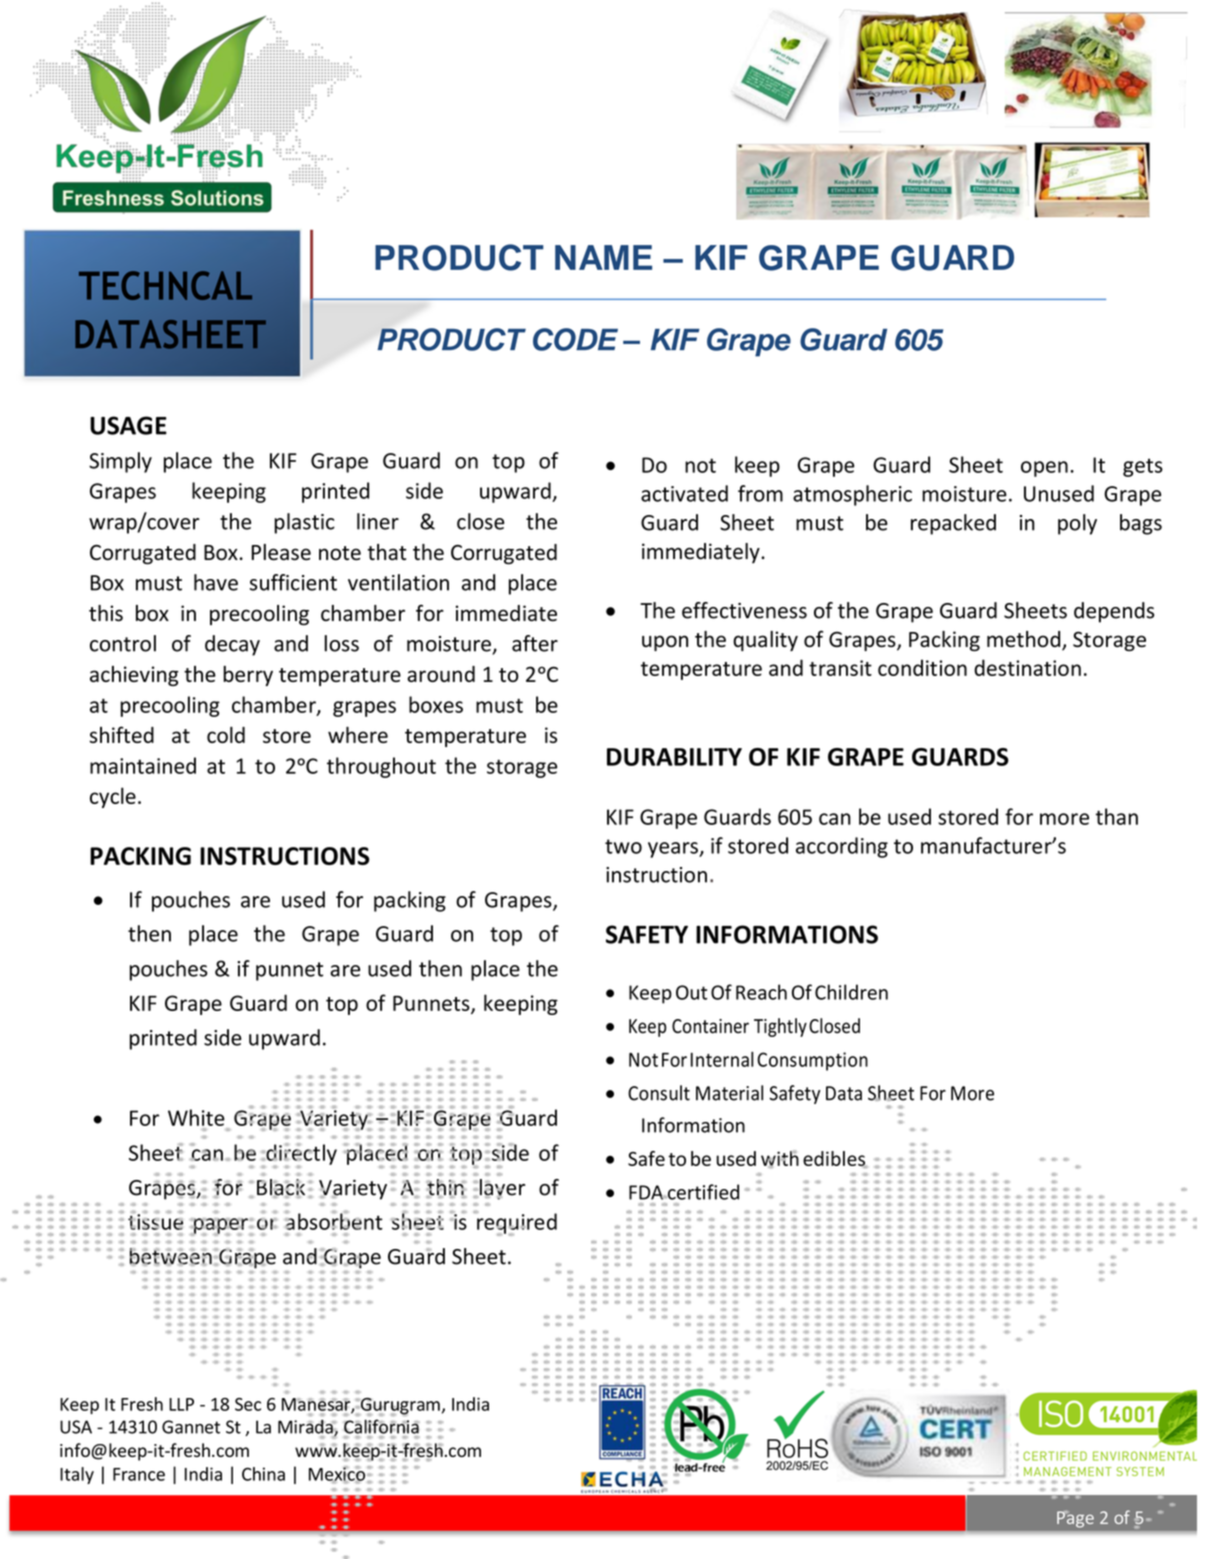 This document has height=1559, width=1205. Describe the element at coordinates (113, 797) in the document. I see `cycle` at that location.
